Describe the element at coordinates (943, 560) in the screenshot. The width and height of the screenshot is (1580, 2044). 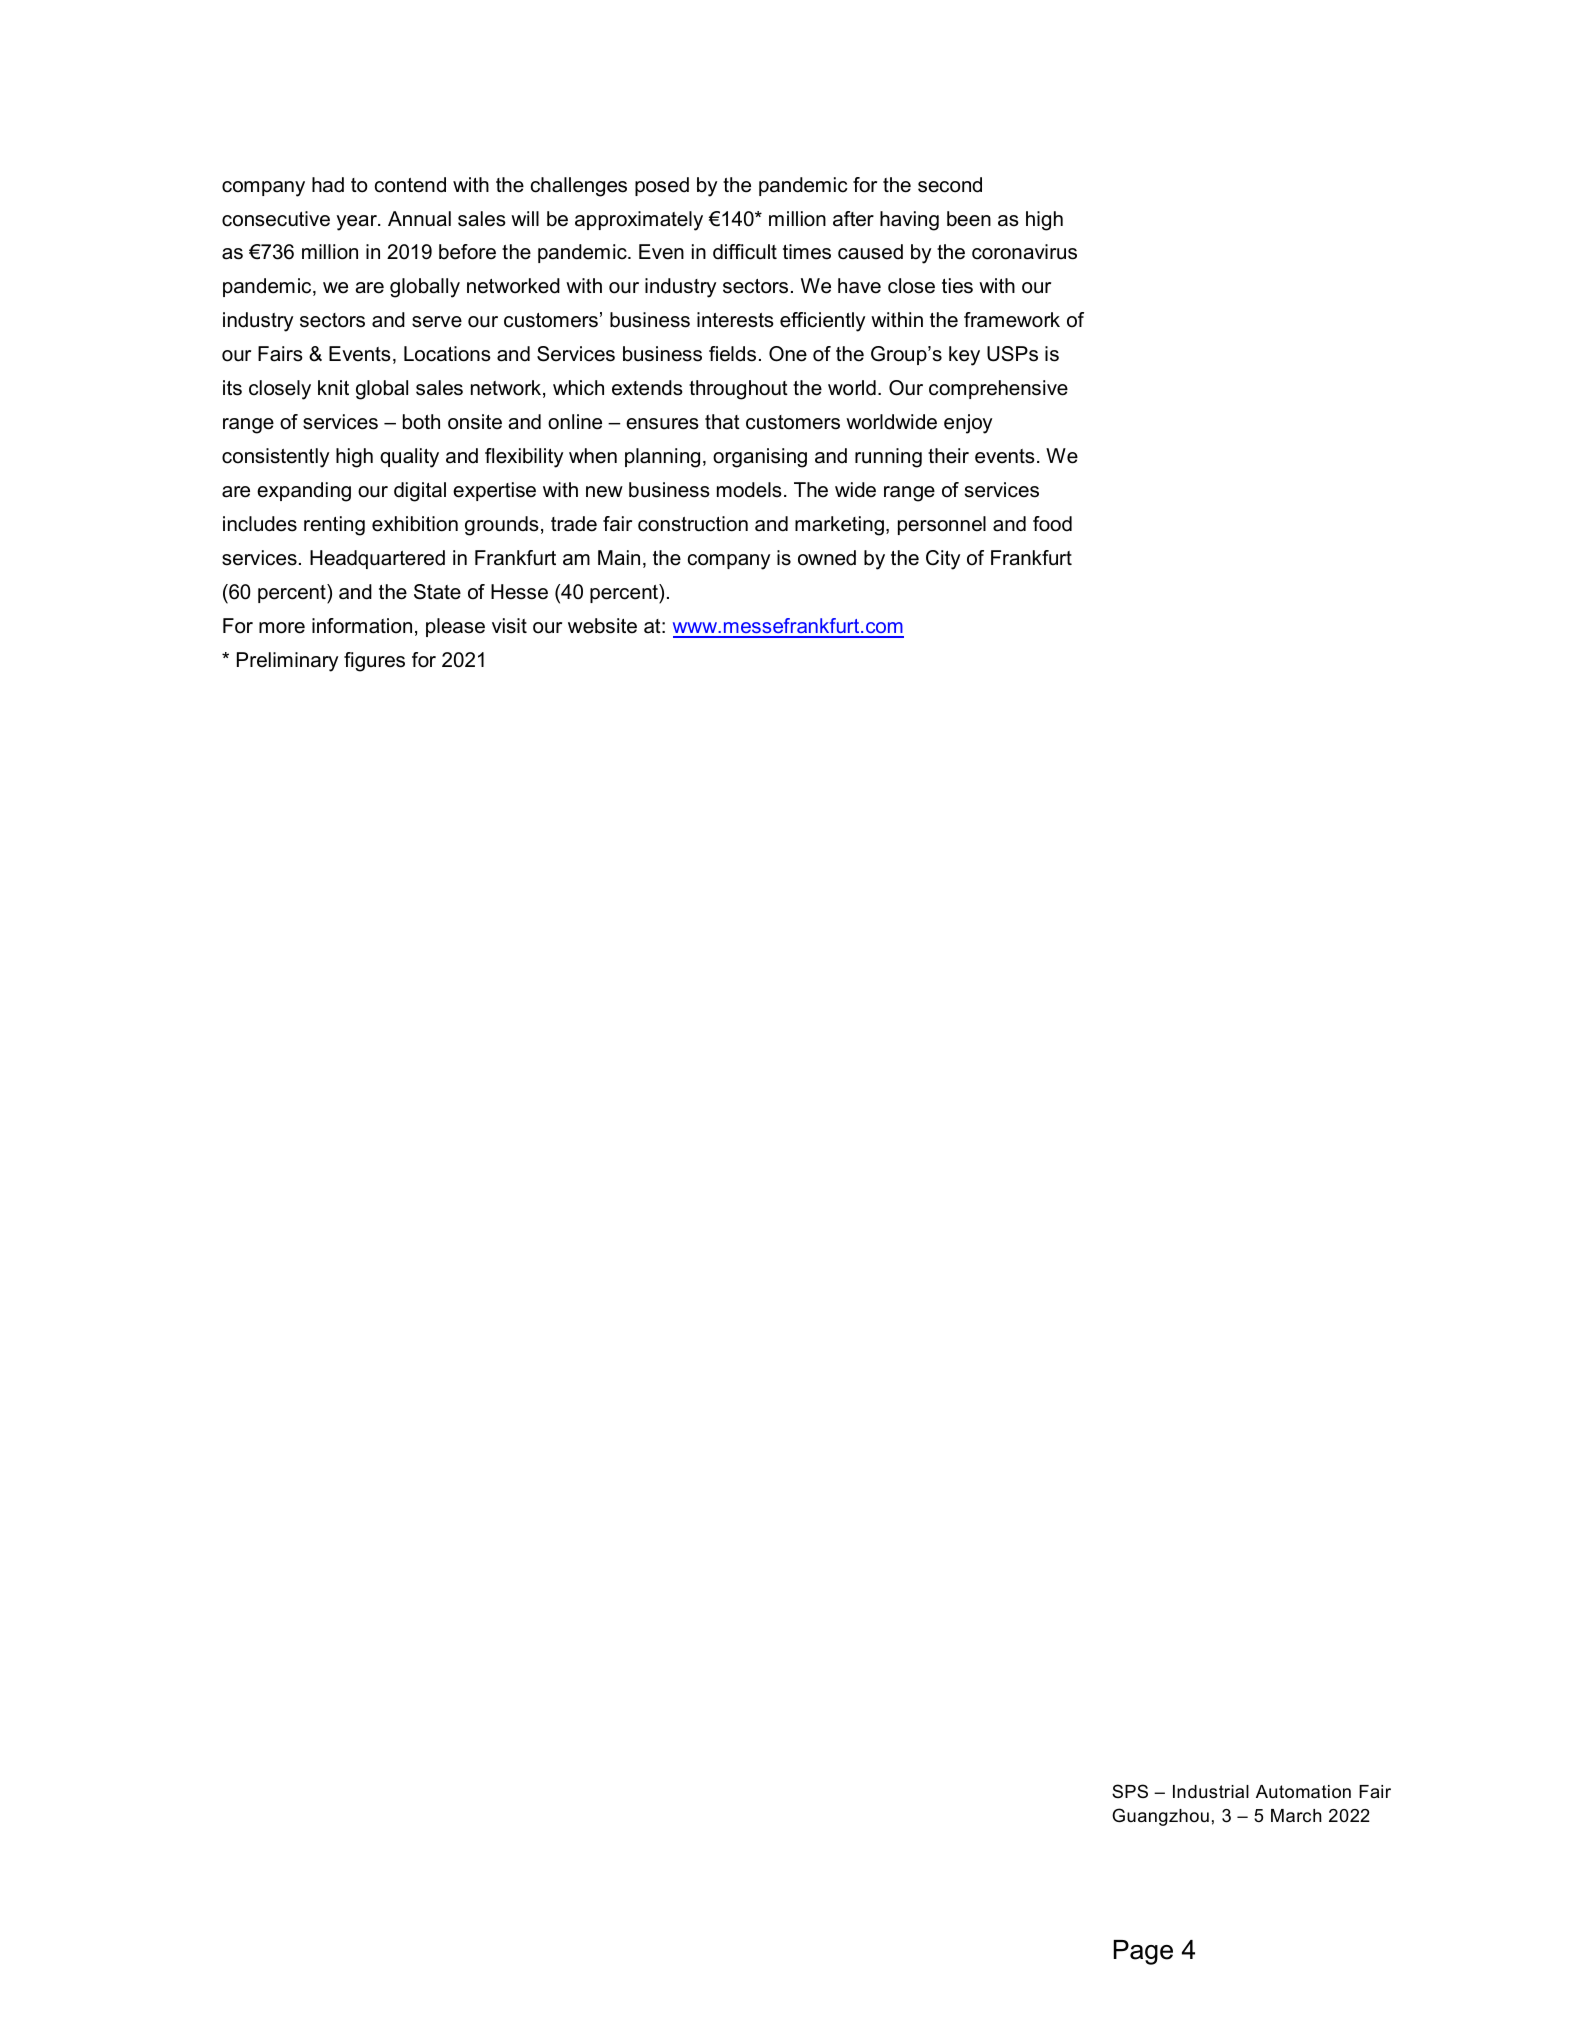
I see `City` at that location.
